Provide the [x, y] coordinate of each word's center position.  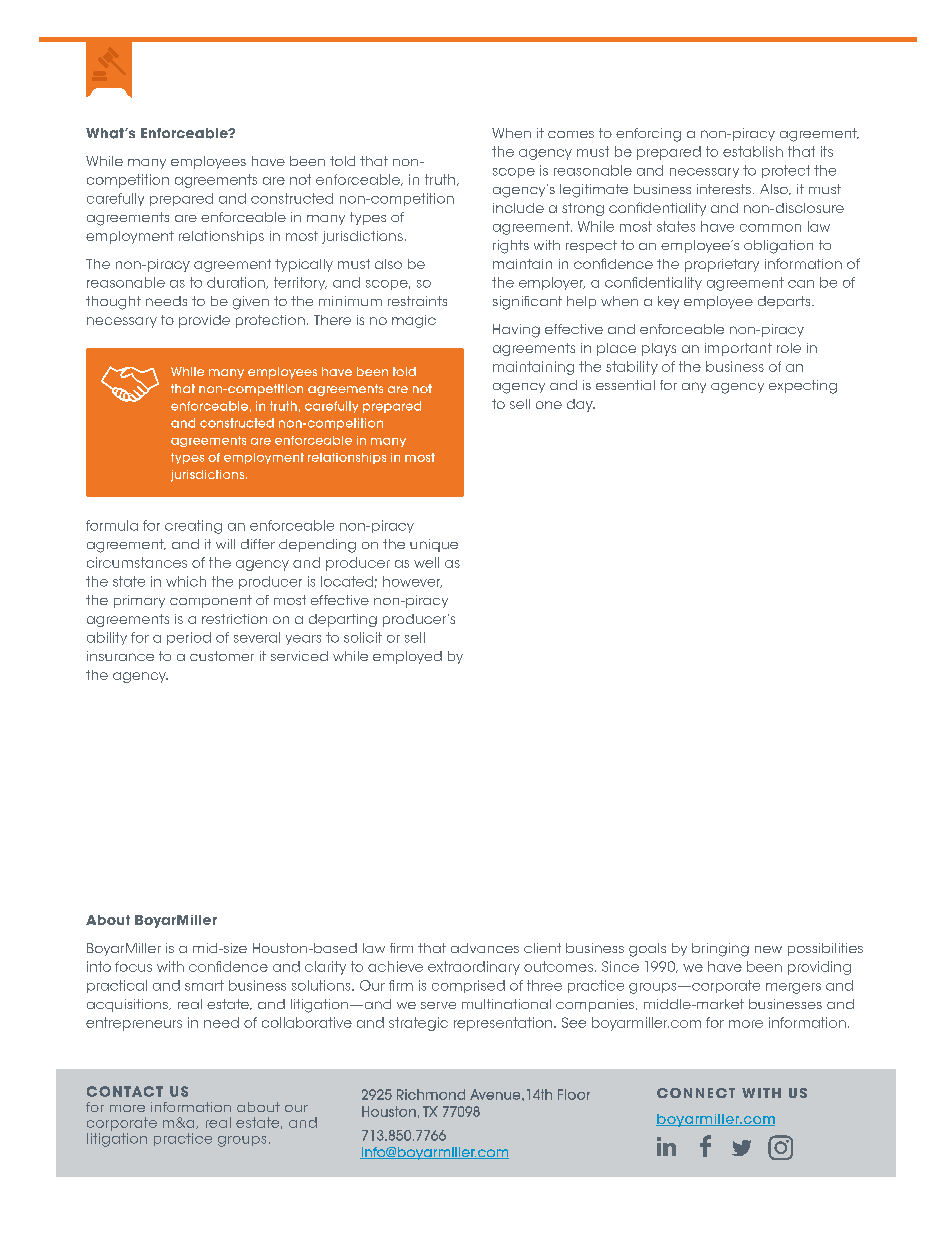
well [426, 562]
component [211, 601]
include [518, 208]
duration [237, 283]
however [412, 582]
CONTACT [125, 1091]
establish [753, 151]
